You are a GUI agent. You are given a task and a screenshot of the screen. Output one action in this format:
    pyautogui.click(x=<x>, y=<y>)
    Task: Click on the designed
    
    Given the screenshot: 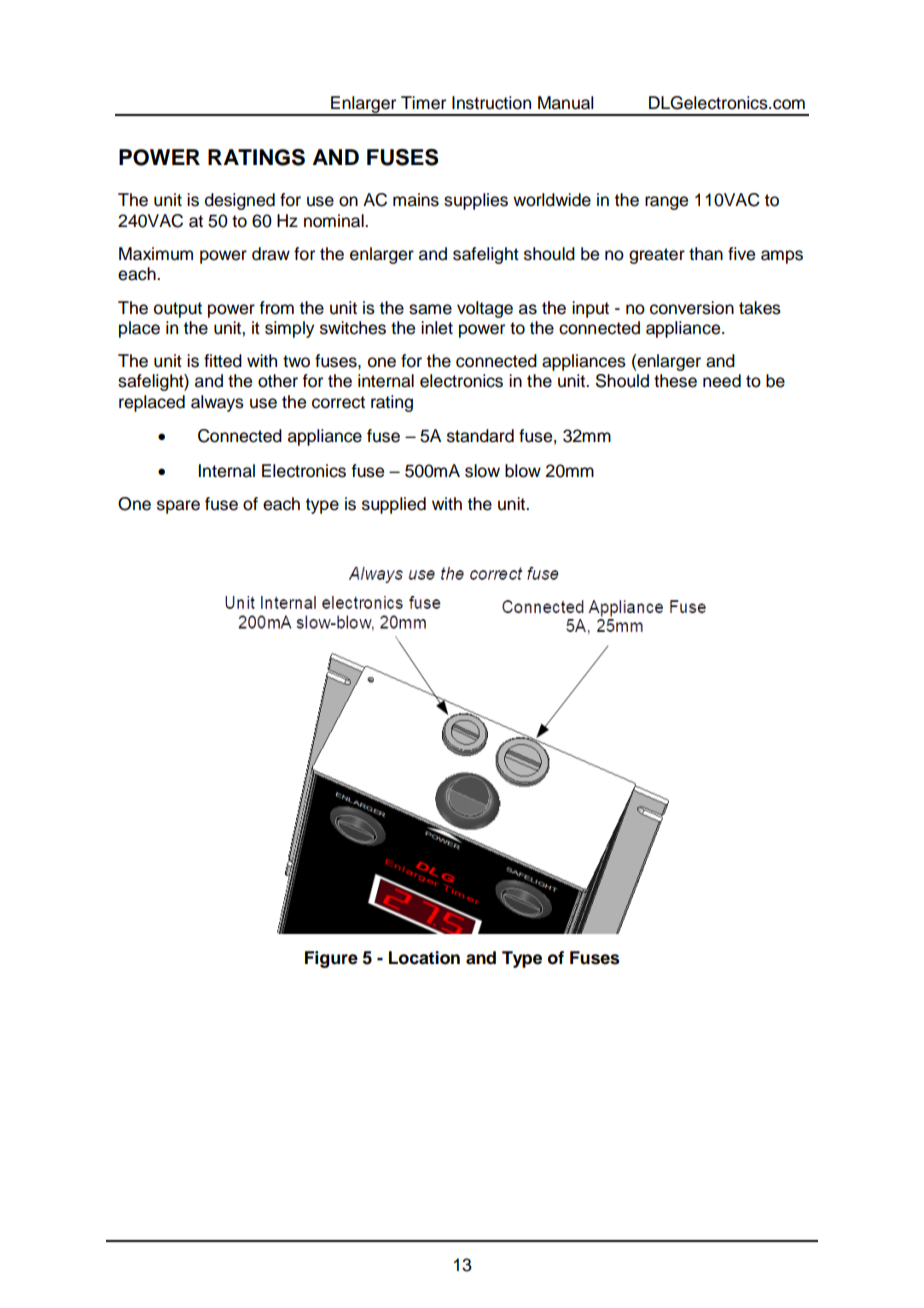 What is the action you would take?
    pyautogui.click(x=240, y=201)
